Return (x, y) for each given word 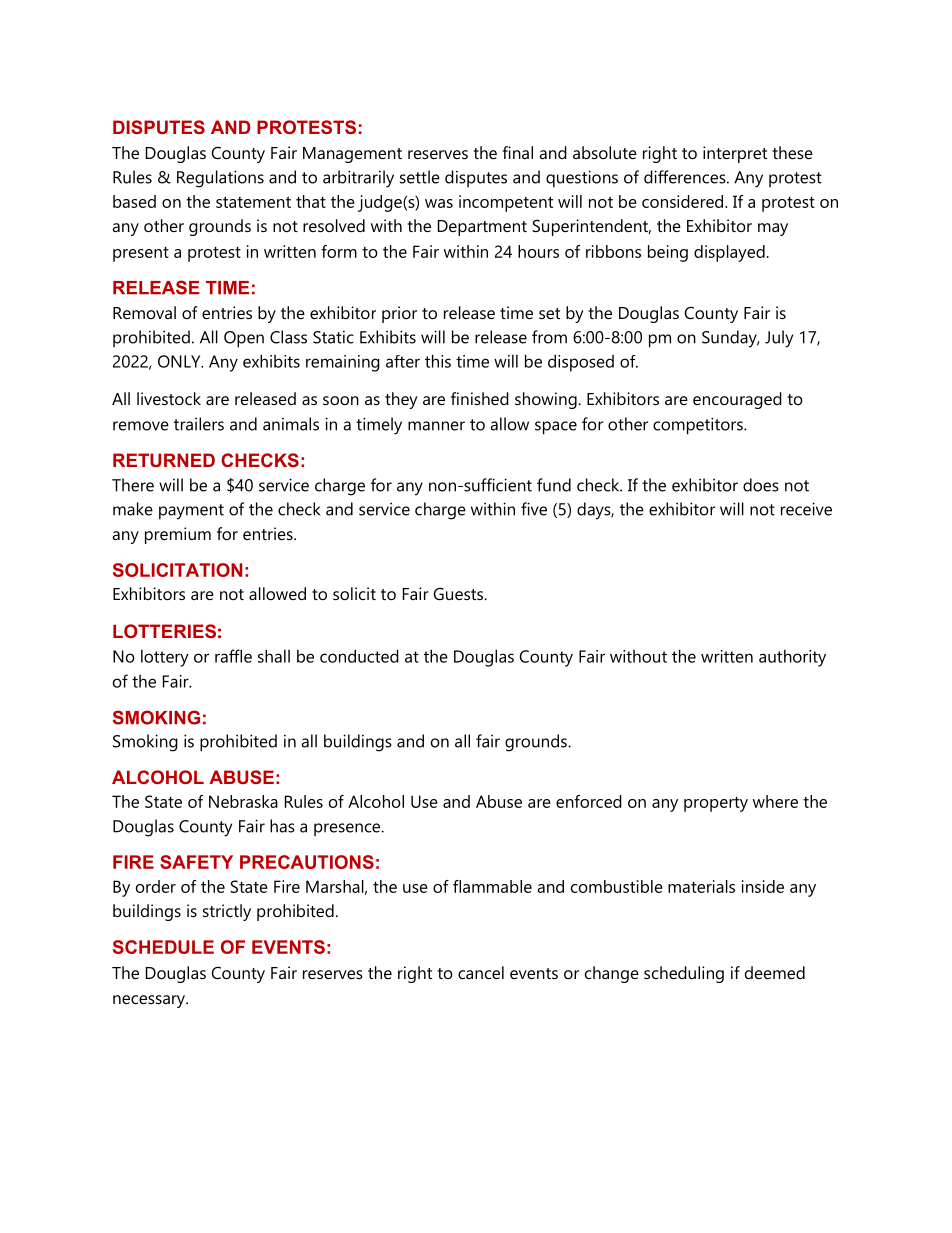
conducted (359, 656)
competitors (699, 426)
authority (792, 658)
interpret (735, 154)
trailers (199, 424)
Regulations (220, 179)
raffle (233, 656)
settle (420, 177)
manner (436, 426)
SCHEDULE (163, 947)
